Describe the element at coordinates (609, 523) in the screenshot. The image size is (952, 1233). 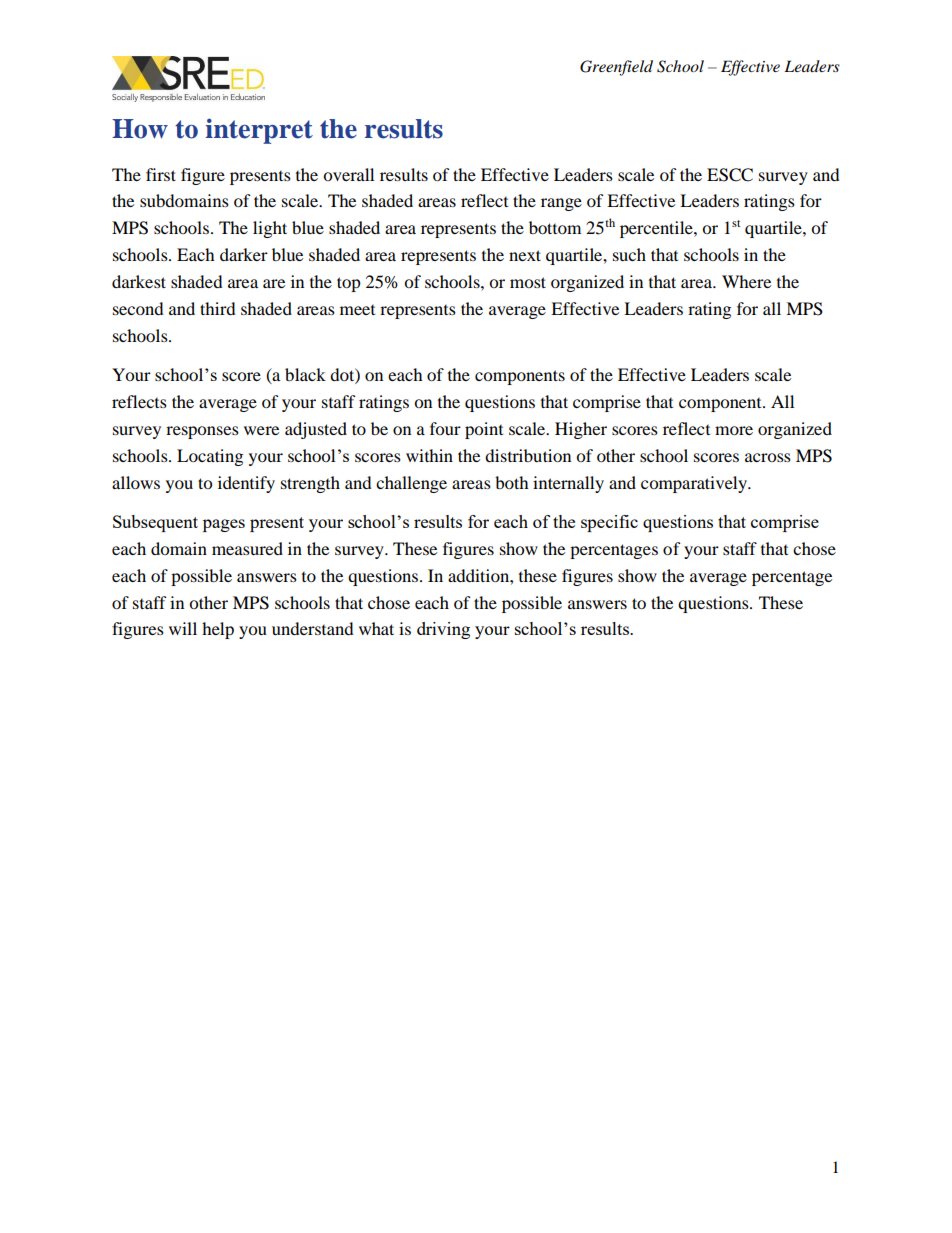
I see `specific` at that location.
